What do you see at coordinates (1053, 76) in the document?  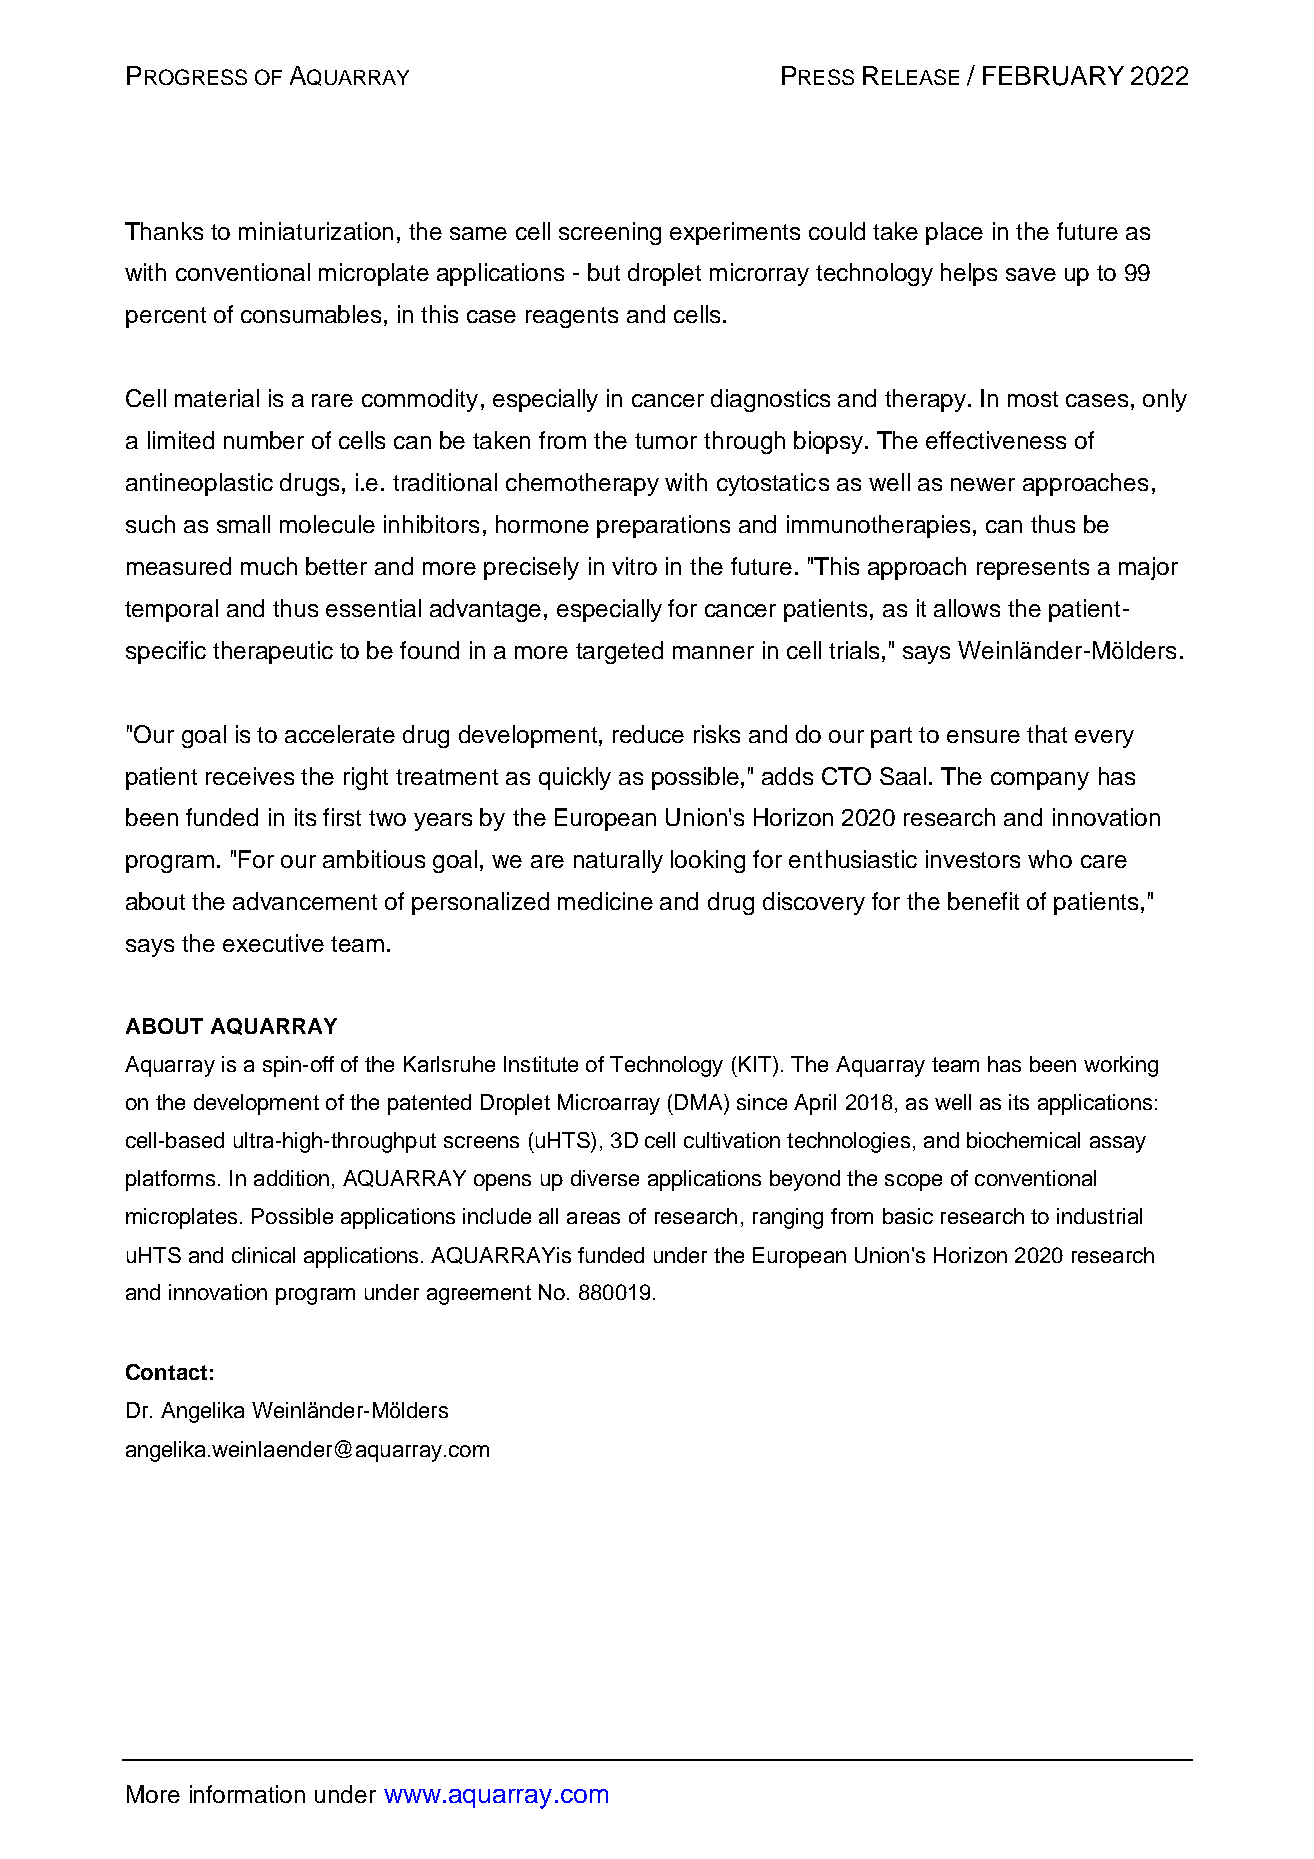 I see `FEBRUARY` at bounding box center [1053, 76].
